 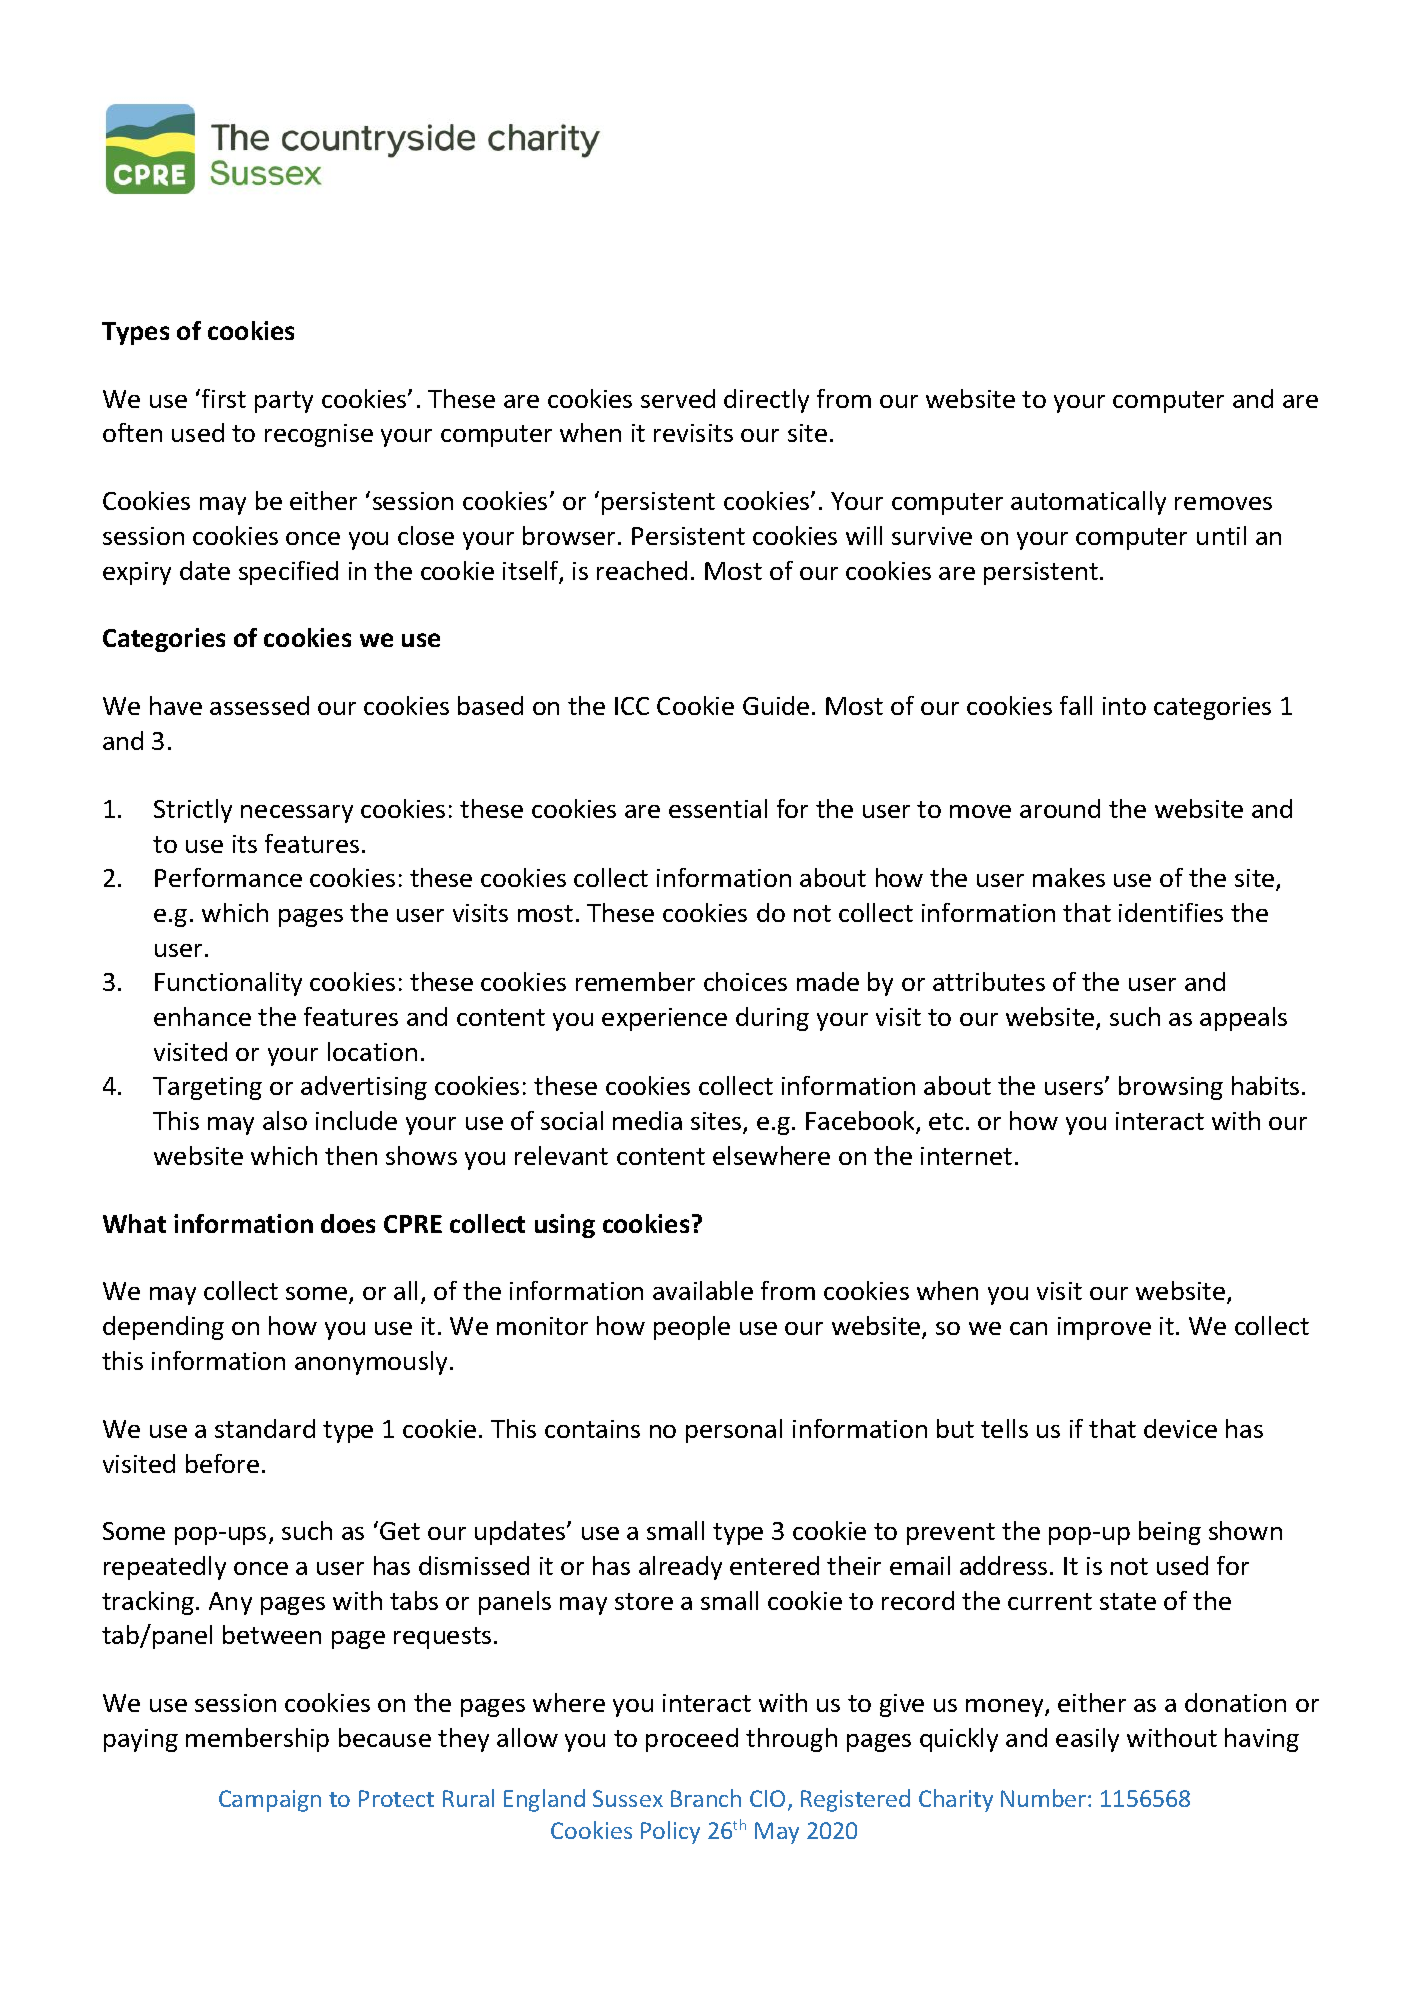 I want to click on necessary, so click(x=297, y=814).
